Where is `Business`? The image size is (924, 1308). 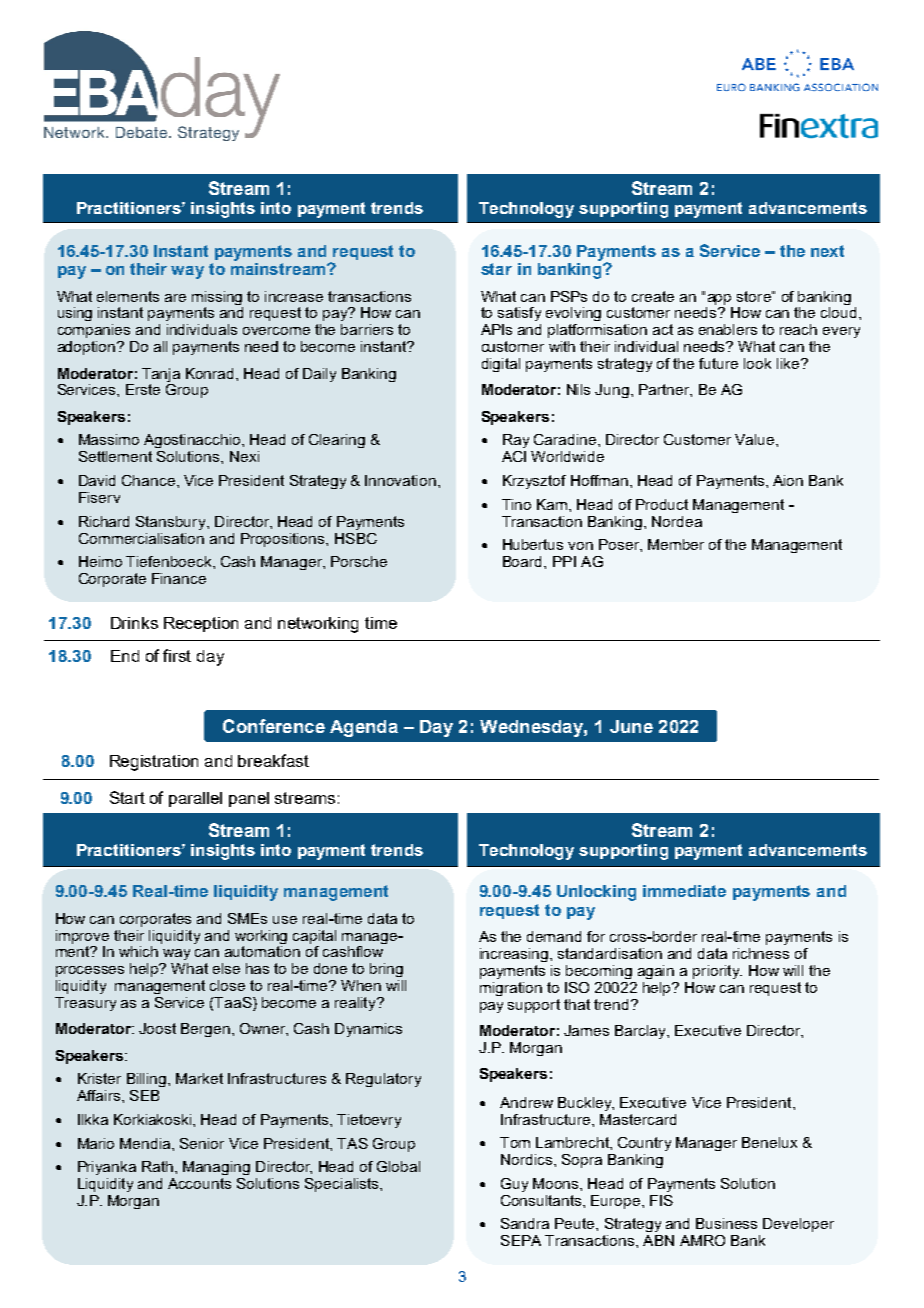 Business is located at coordinates (726, 1223).
